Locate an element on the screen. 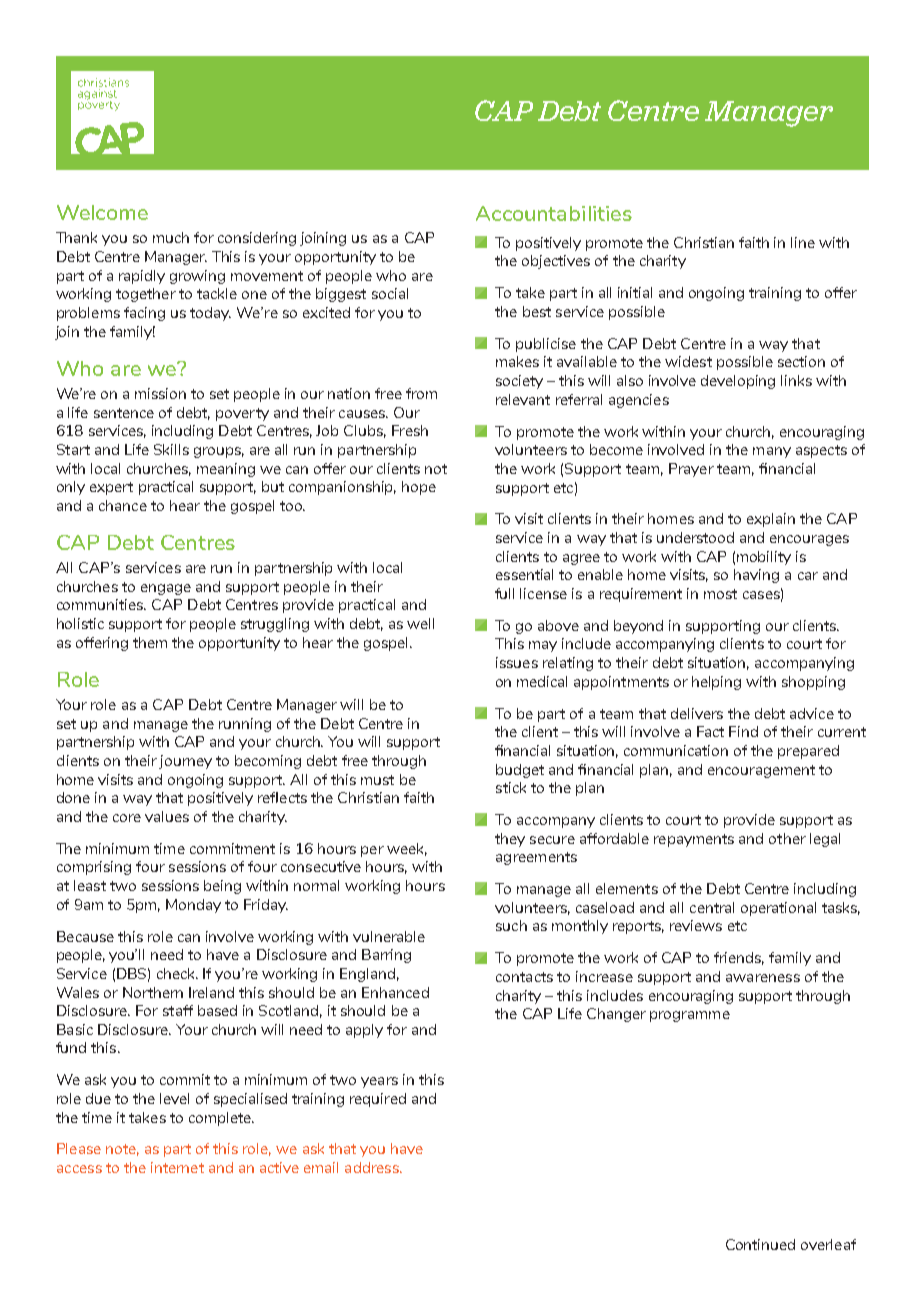  hope is located at coordinates (419, 488).
